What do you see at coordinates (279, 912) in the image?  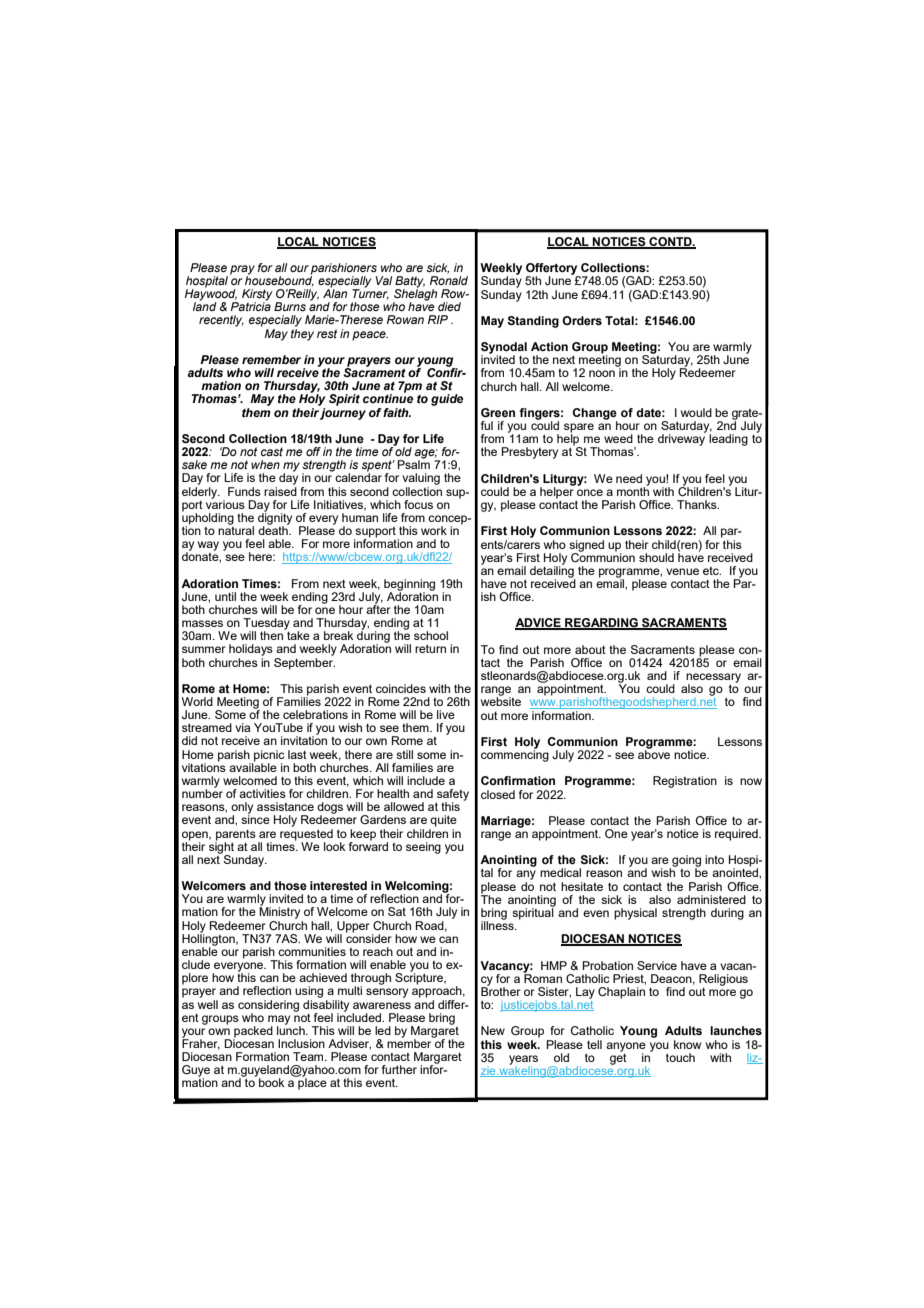 I see `Ministry` at bounding box center [279, 912].
